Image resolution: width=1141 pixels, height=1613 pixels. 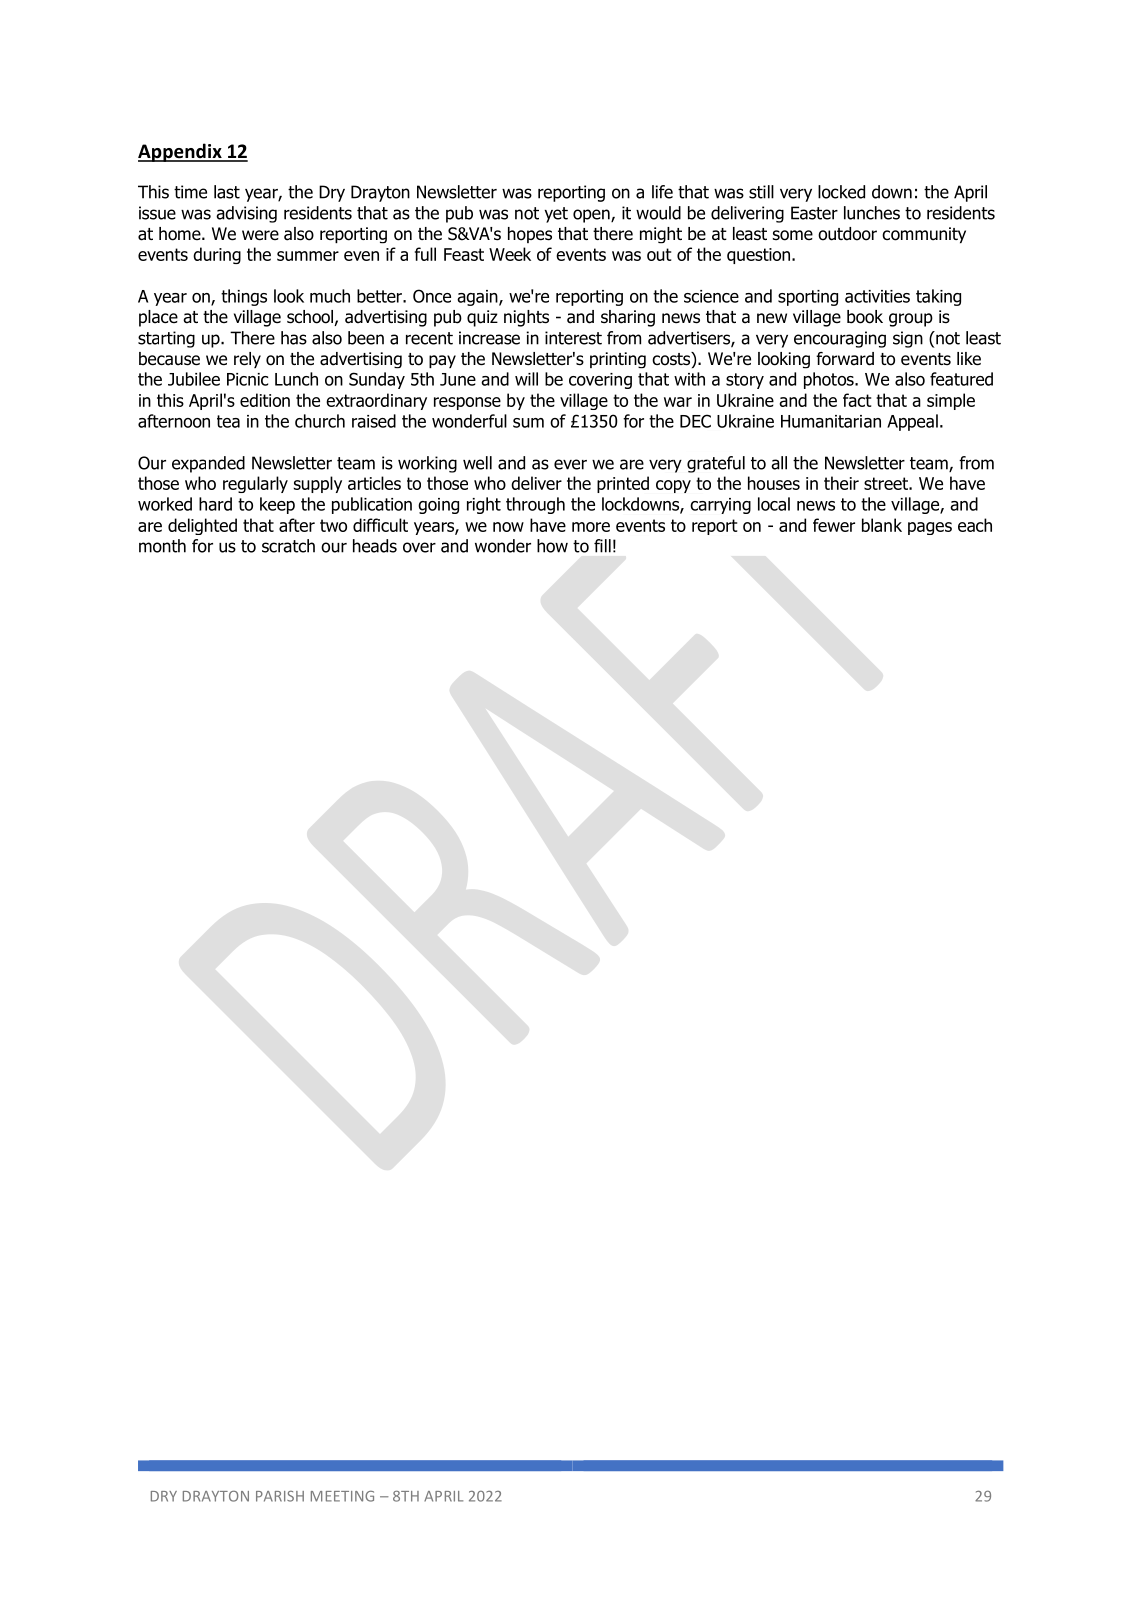 What do you see at coordinates (552, 546) in the screenshot?
I see `how` at bounding box center [552, 546].
